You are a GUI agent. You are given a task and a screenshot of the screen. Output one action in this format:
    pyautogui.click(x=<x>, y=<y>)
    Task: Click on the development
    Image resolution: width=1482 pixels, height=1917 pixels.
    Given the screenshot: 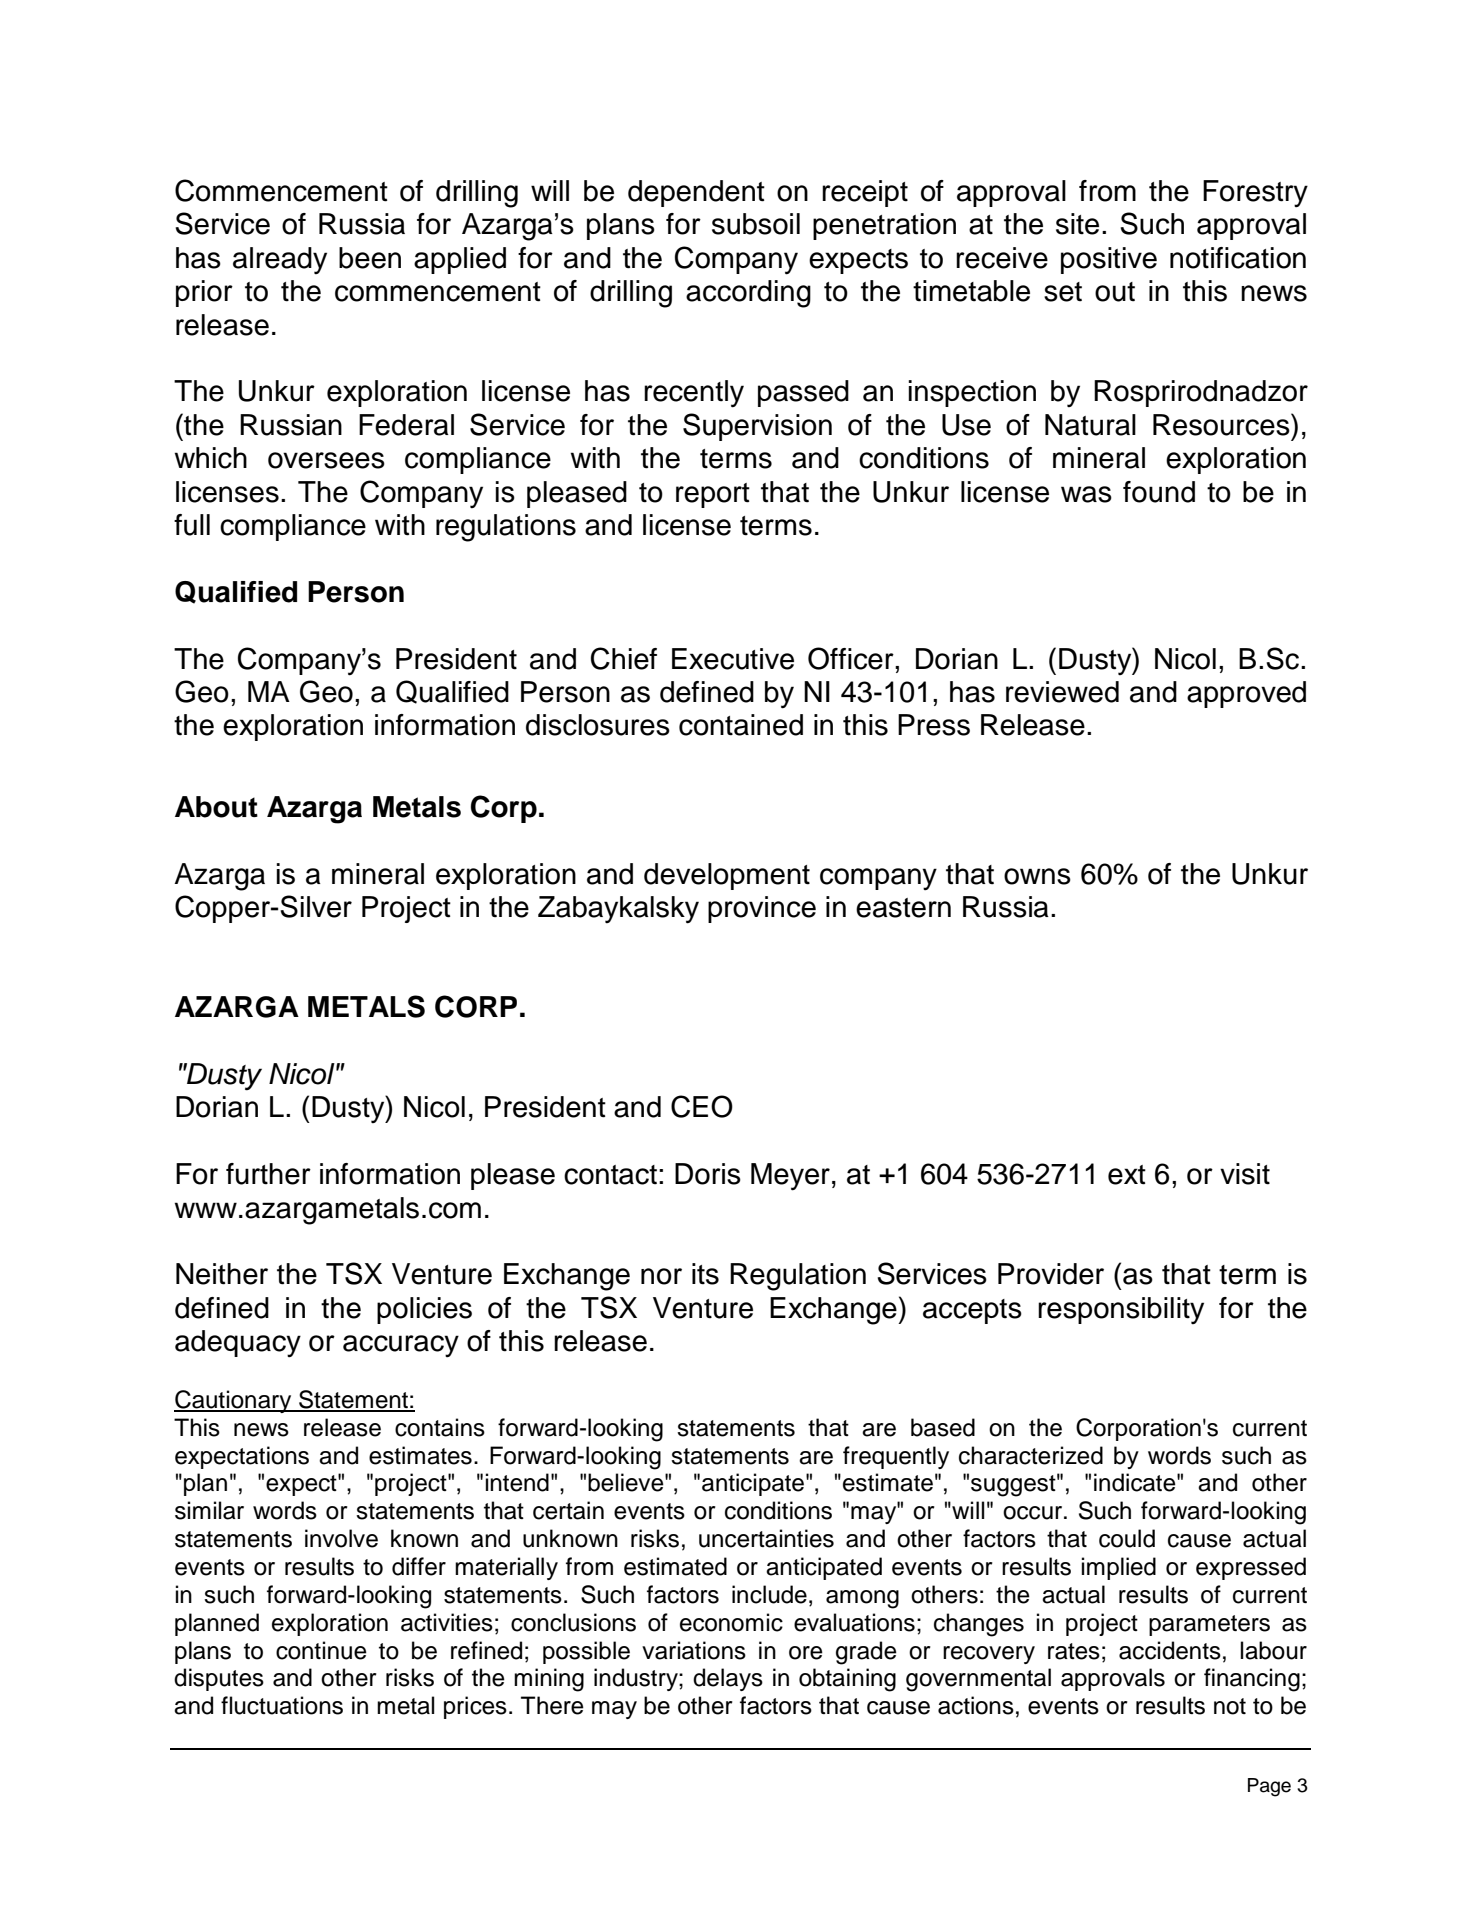 What is the action you would take?
    pyautogui.click(x=727, y=876)
